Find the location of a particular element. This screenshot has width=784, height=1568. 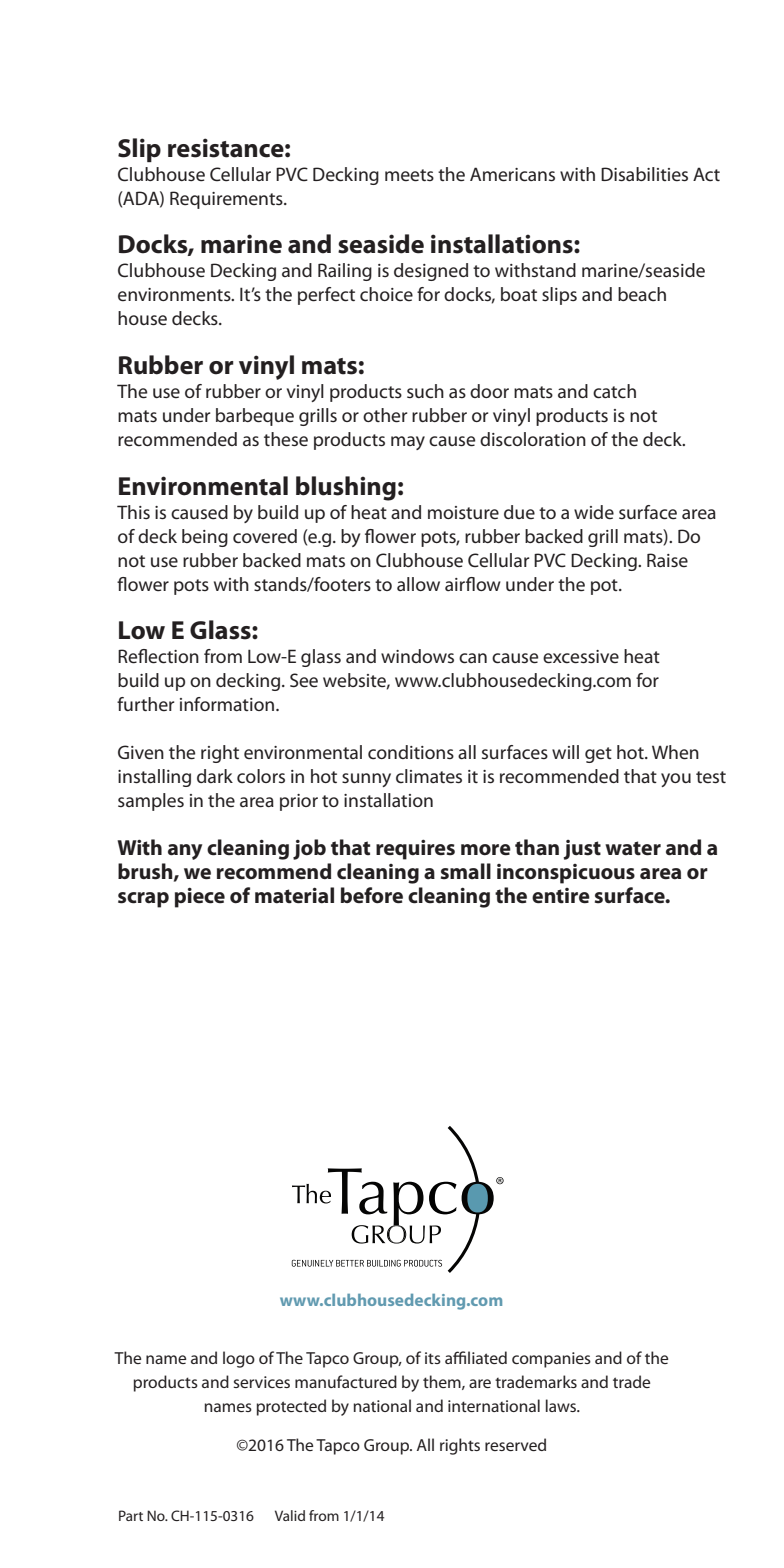

meets is located at coordinates (409, 175).
